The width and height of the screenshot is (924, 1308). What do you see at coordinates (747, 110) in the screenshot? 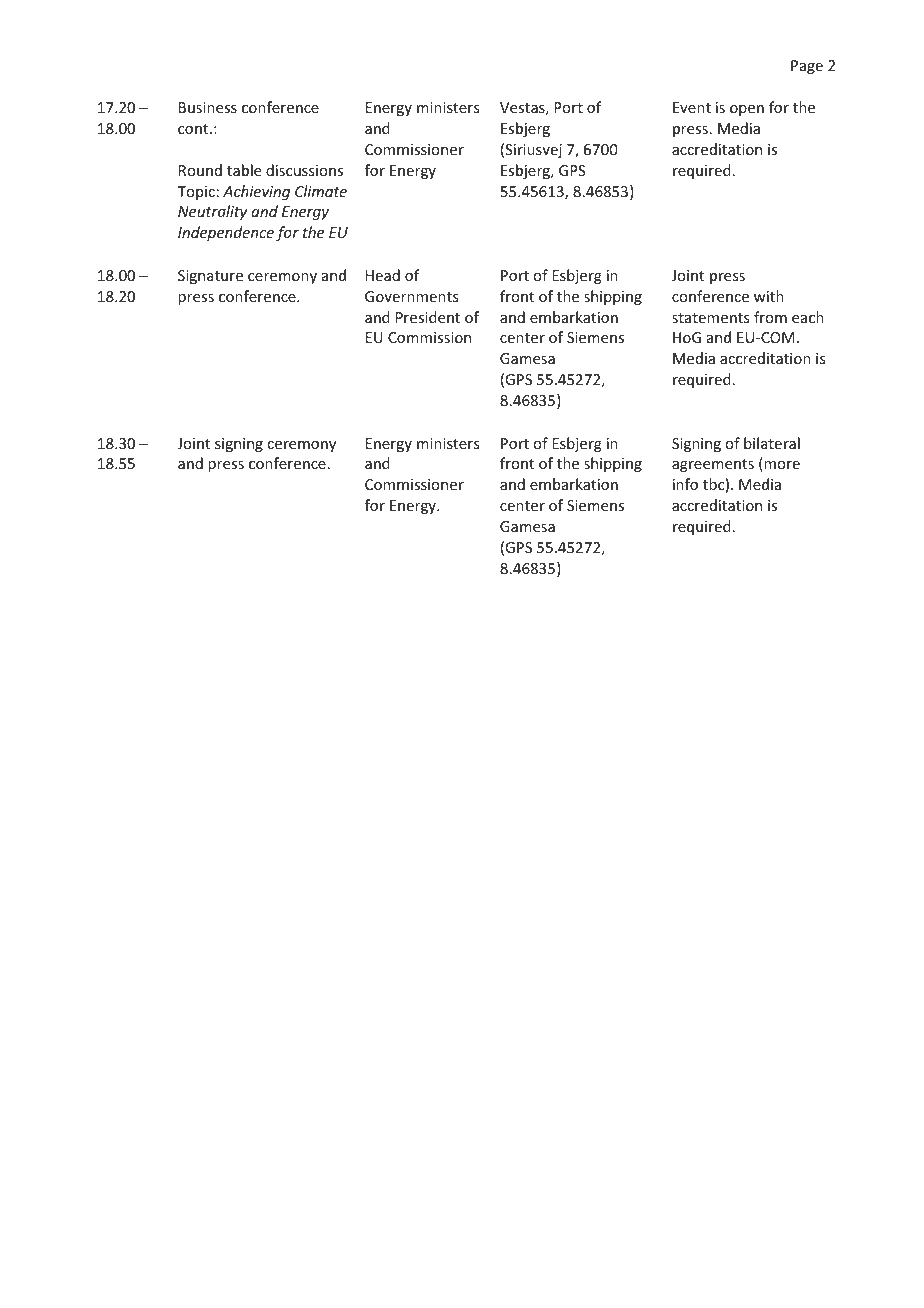
I see `open` at bounding box center [747, 110].
